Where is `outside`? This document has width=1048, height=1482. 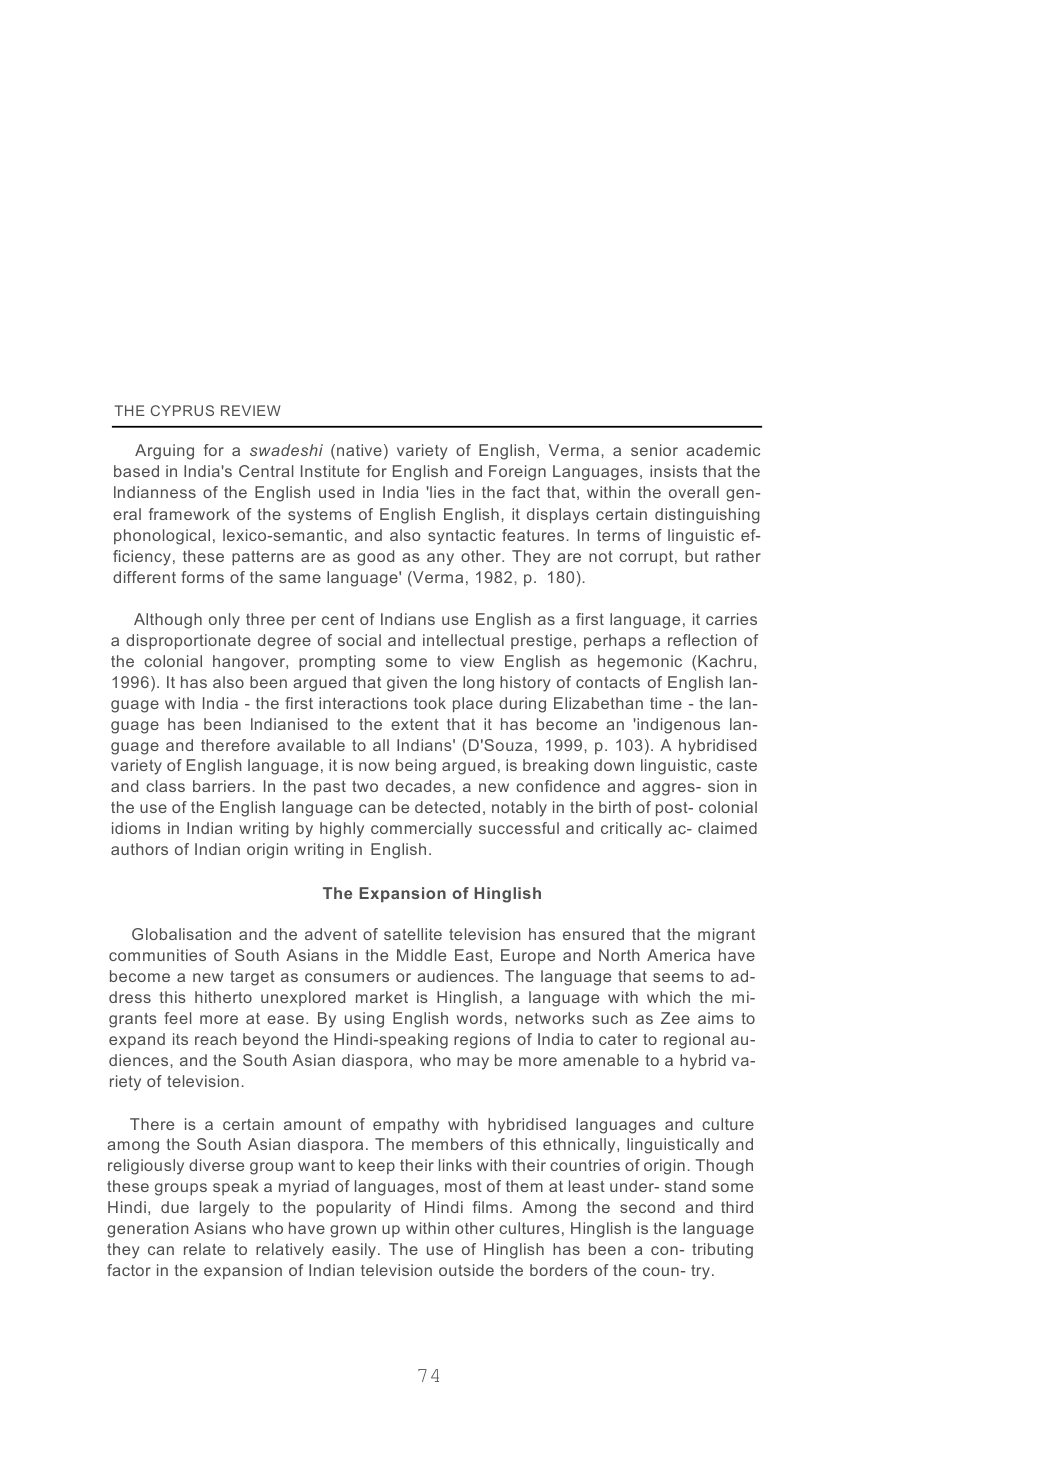 outside is located at coordinates (466, 1270).
